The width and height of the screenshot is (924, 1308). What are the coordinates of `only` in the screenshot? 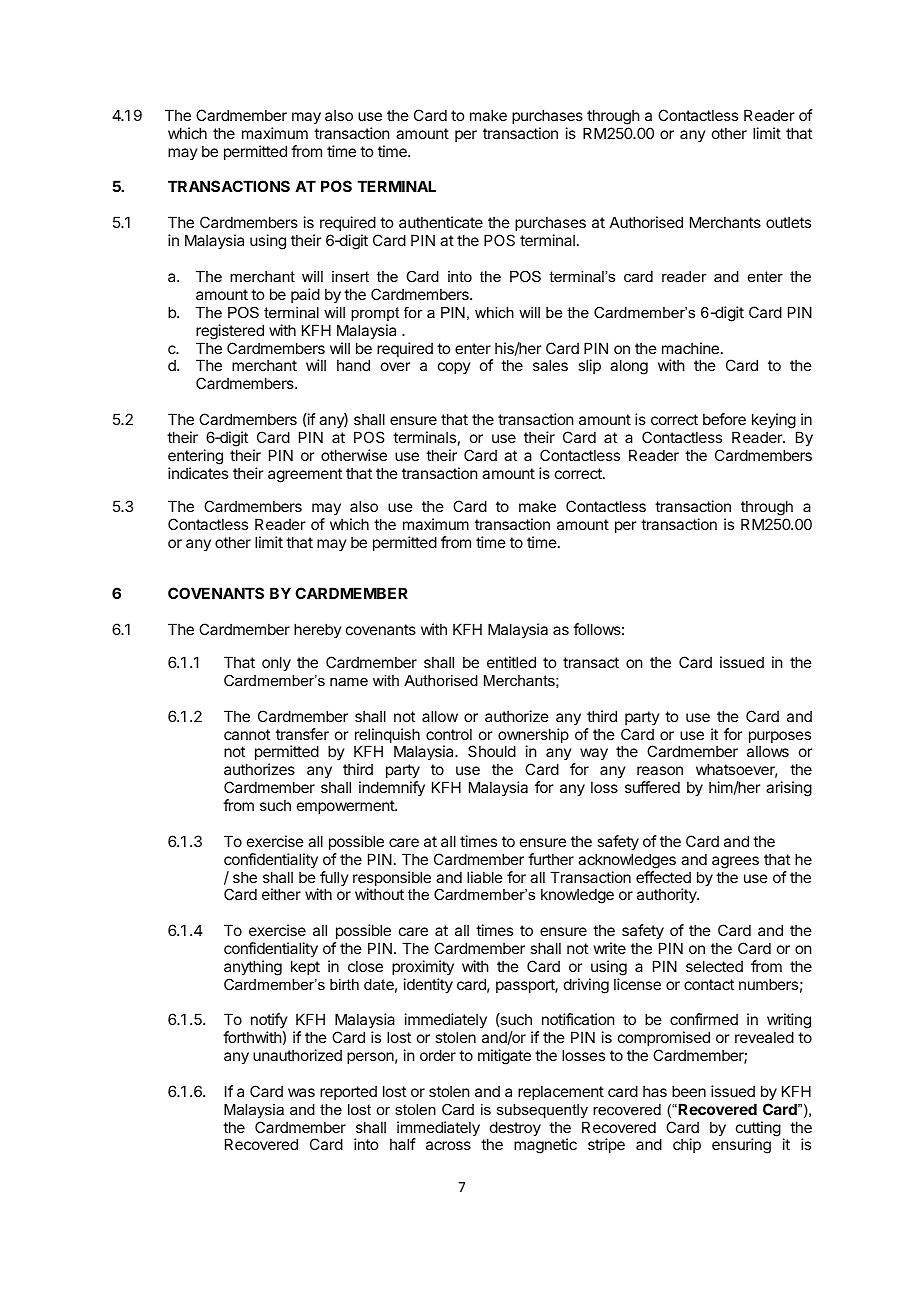 It's located at (276, 663).
